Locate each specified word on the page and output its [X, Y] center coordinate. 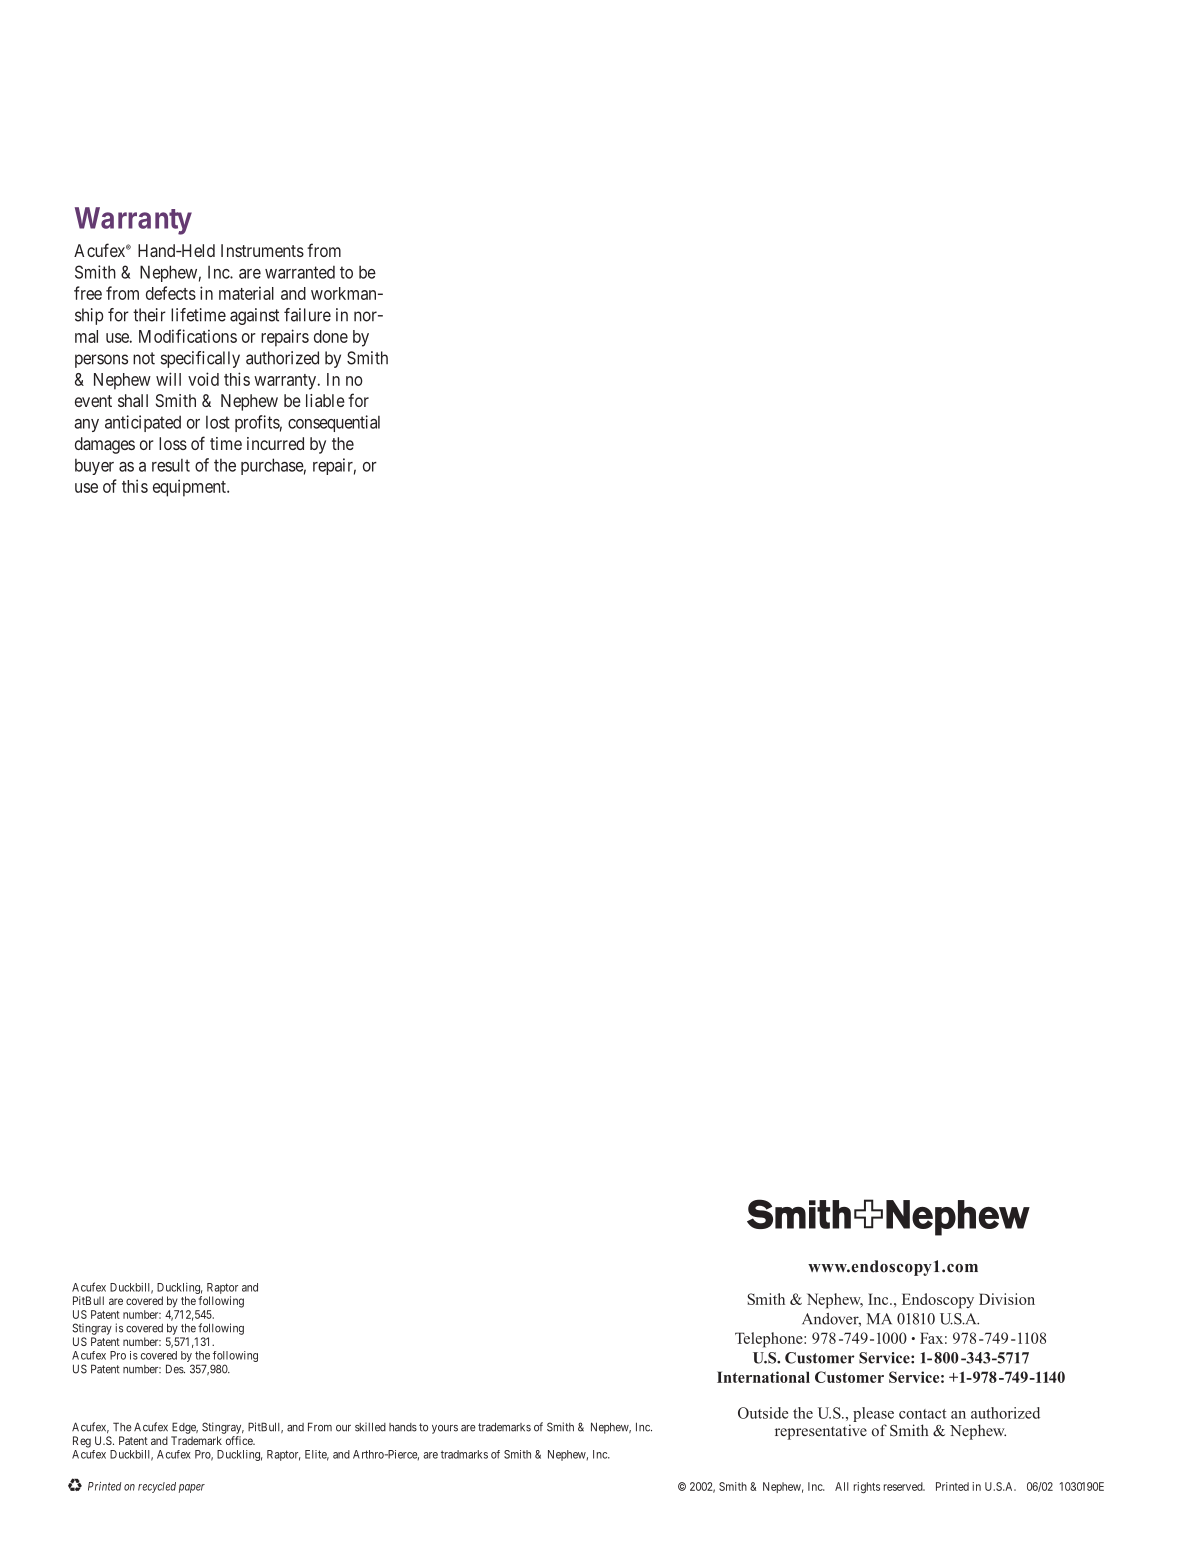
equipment [190, 488]
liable [325, 400]
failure [307, 315]
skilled [370, 1427]
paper [192, 1488]
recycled [157, 1487]
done [331, 336]
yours [445, 1429]
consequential [334, 423]
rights [867, 1488]
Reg [82, 1442]
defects [171, 293]
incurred [275, 443]
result [171, 465]
